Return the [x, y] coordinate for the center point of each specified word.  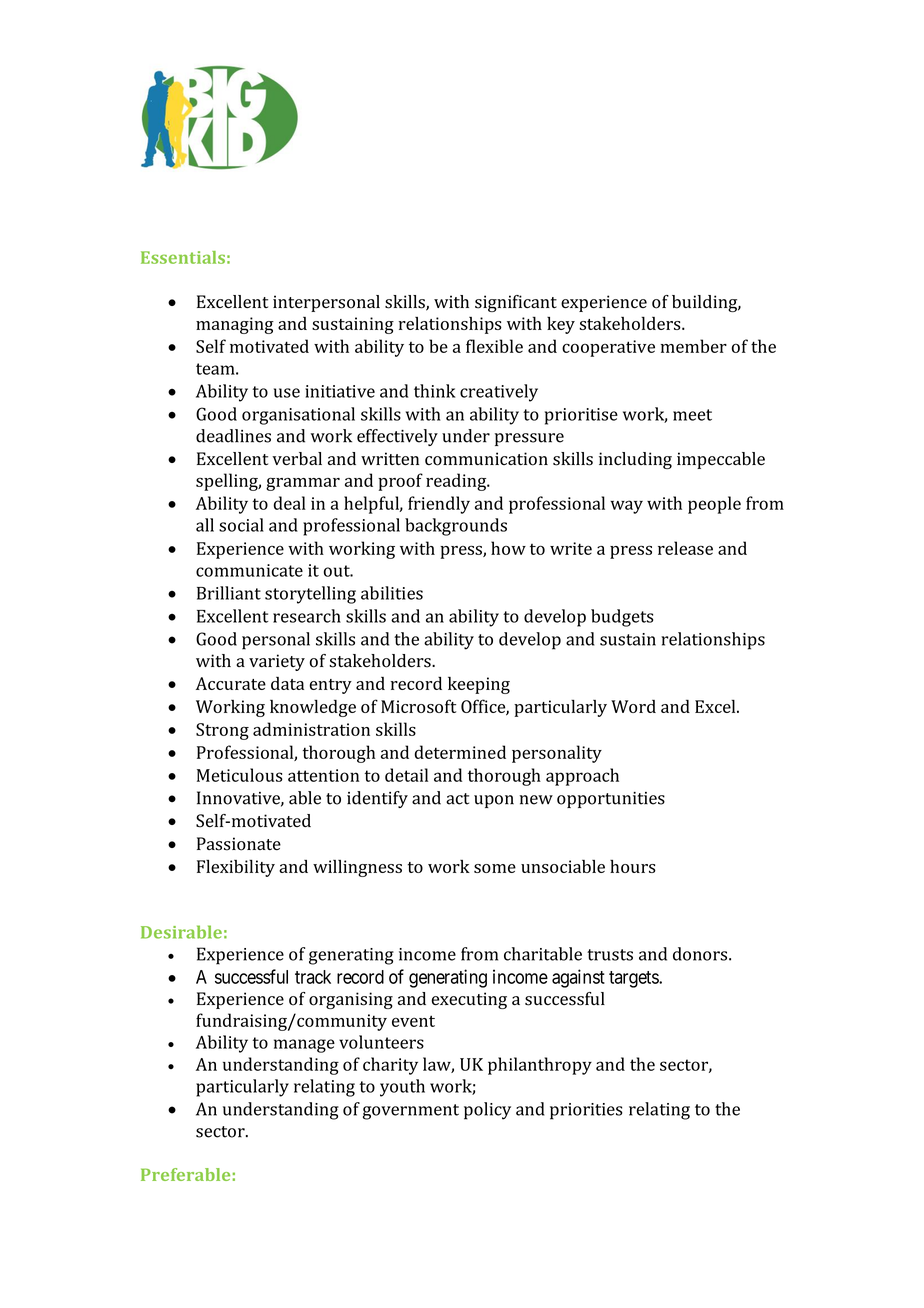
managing [235, 325]
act [457, 799]
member [694, 346]
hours [633, 866]
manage [304, 1046]
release [685, 548]
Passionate [239, 844]
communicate [249, 570]
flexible [494, 346]
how [508, 548]
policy [487, 1111]
